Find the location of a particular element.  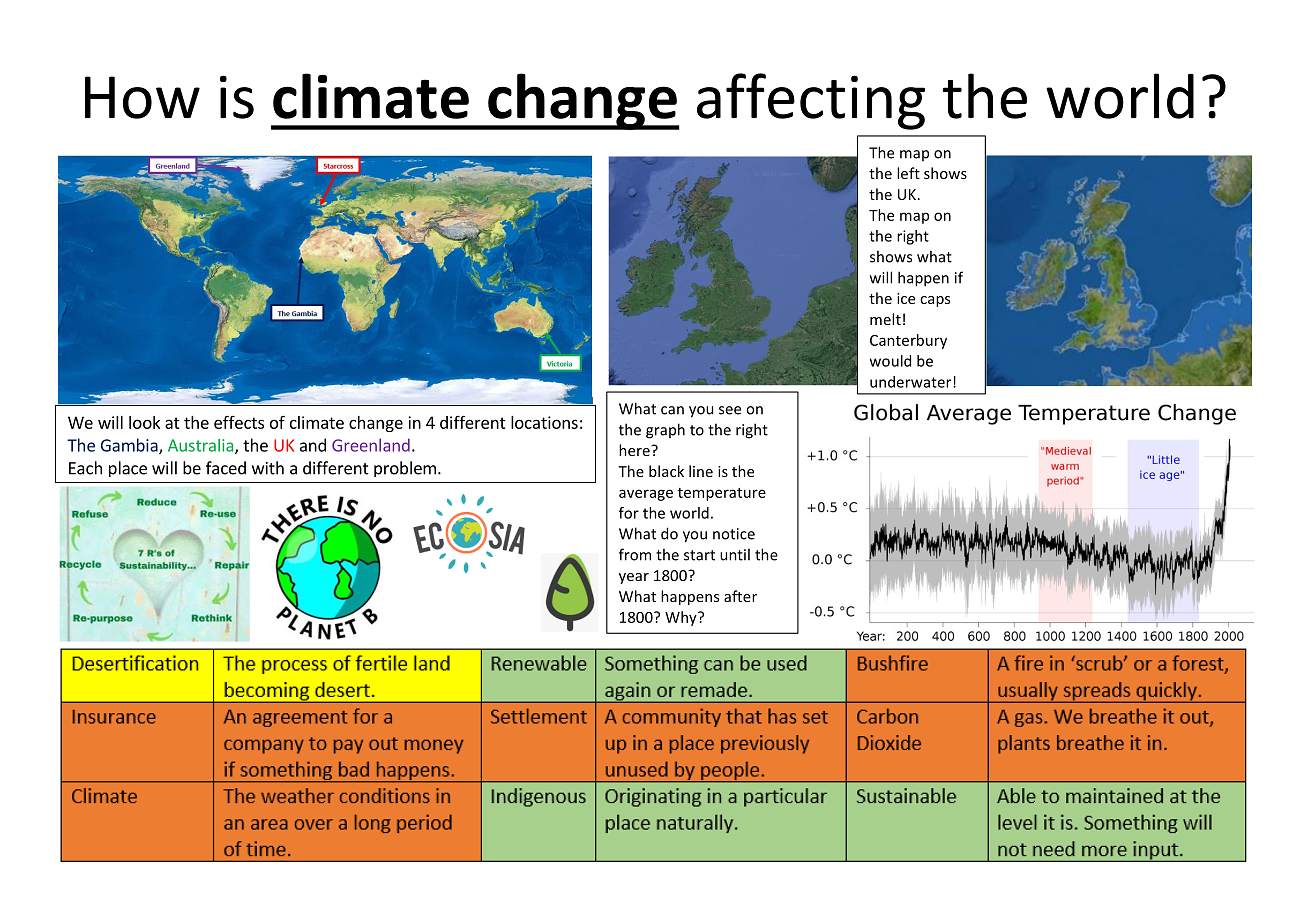

place is located at coordinates (128, 469).
